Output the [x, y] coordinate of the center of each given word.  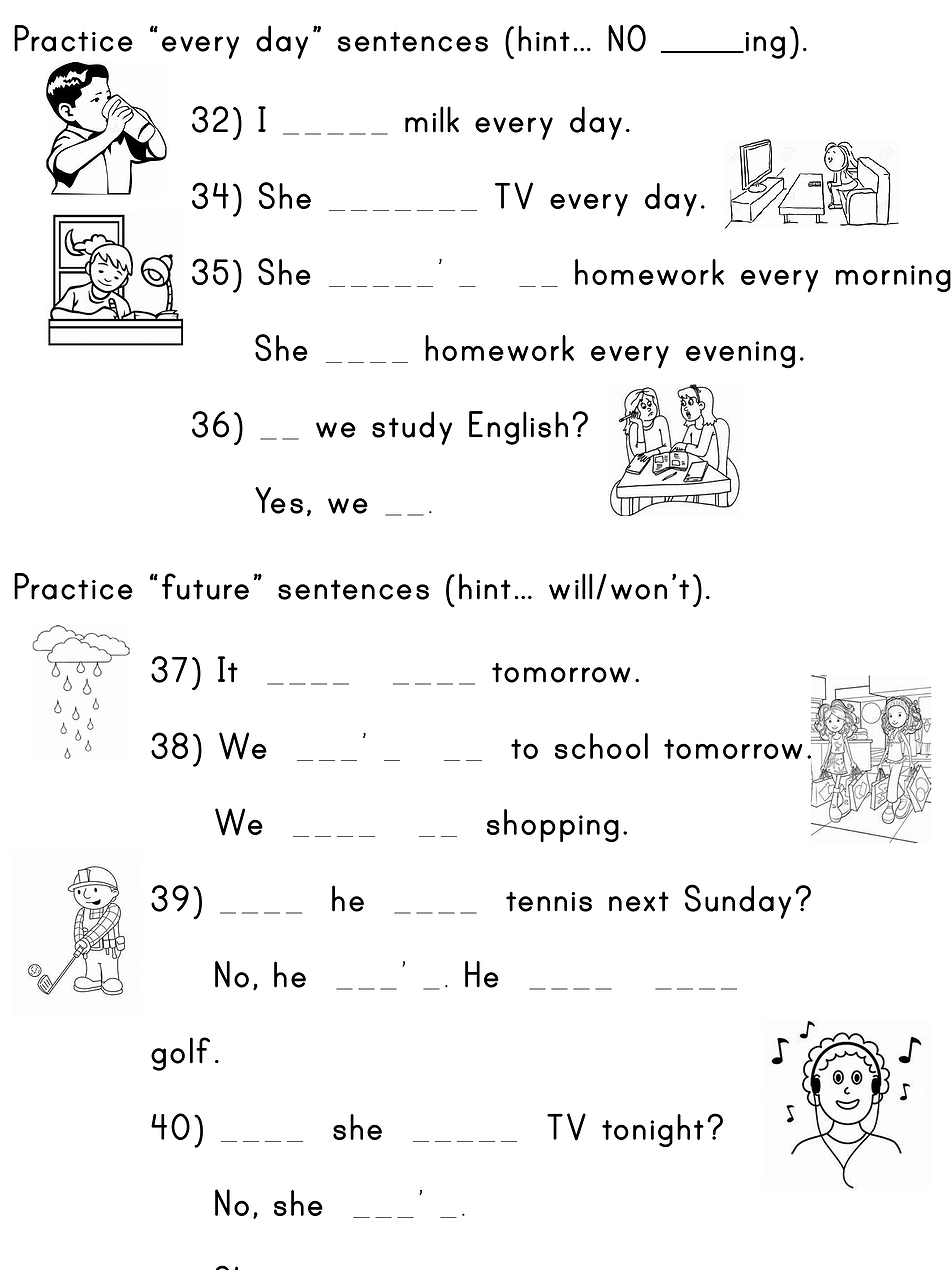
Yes [279, 500]
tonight [653, 1131]
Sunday [738, 901]
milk [432, 119]
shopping [553, 826]
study [412, 428]
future [205, 586]
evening [740, 355]
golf [180, 1054]
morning [893, 279]
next [639, 901]
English [518, 428]
